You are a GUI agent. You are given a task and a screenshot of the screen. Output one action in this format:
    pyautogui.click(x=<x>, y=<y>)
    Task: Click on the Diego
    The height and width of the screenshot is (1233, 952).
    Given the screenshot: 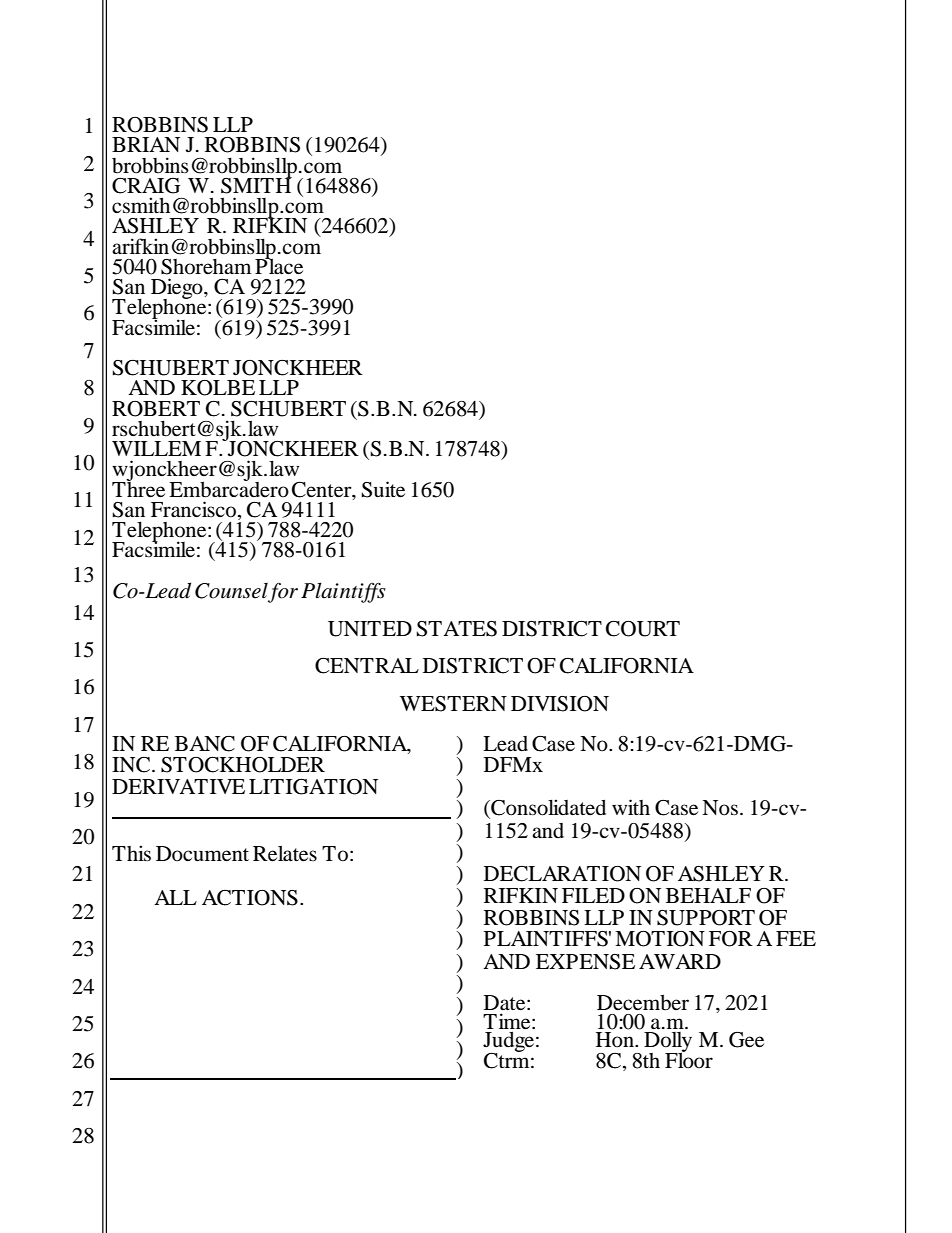 What is the action you would take?
    pyautogui.click(x=178, y=290)
